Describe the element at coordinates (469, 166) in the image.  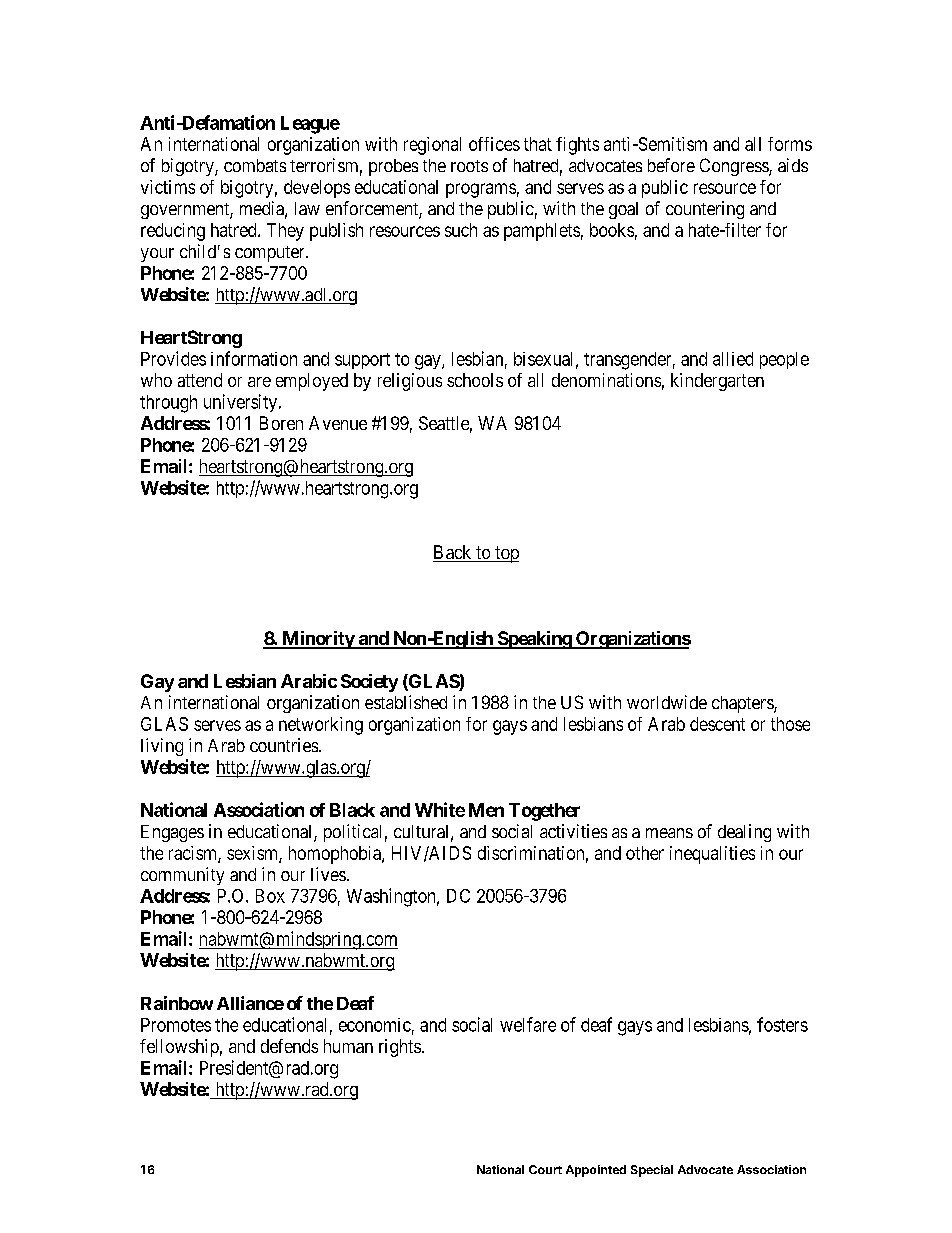
I see `roots` at that location.
